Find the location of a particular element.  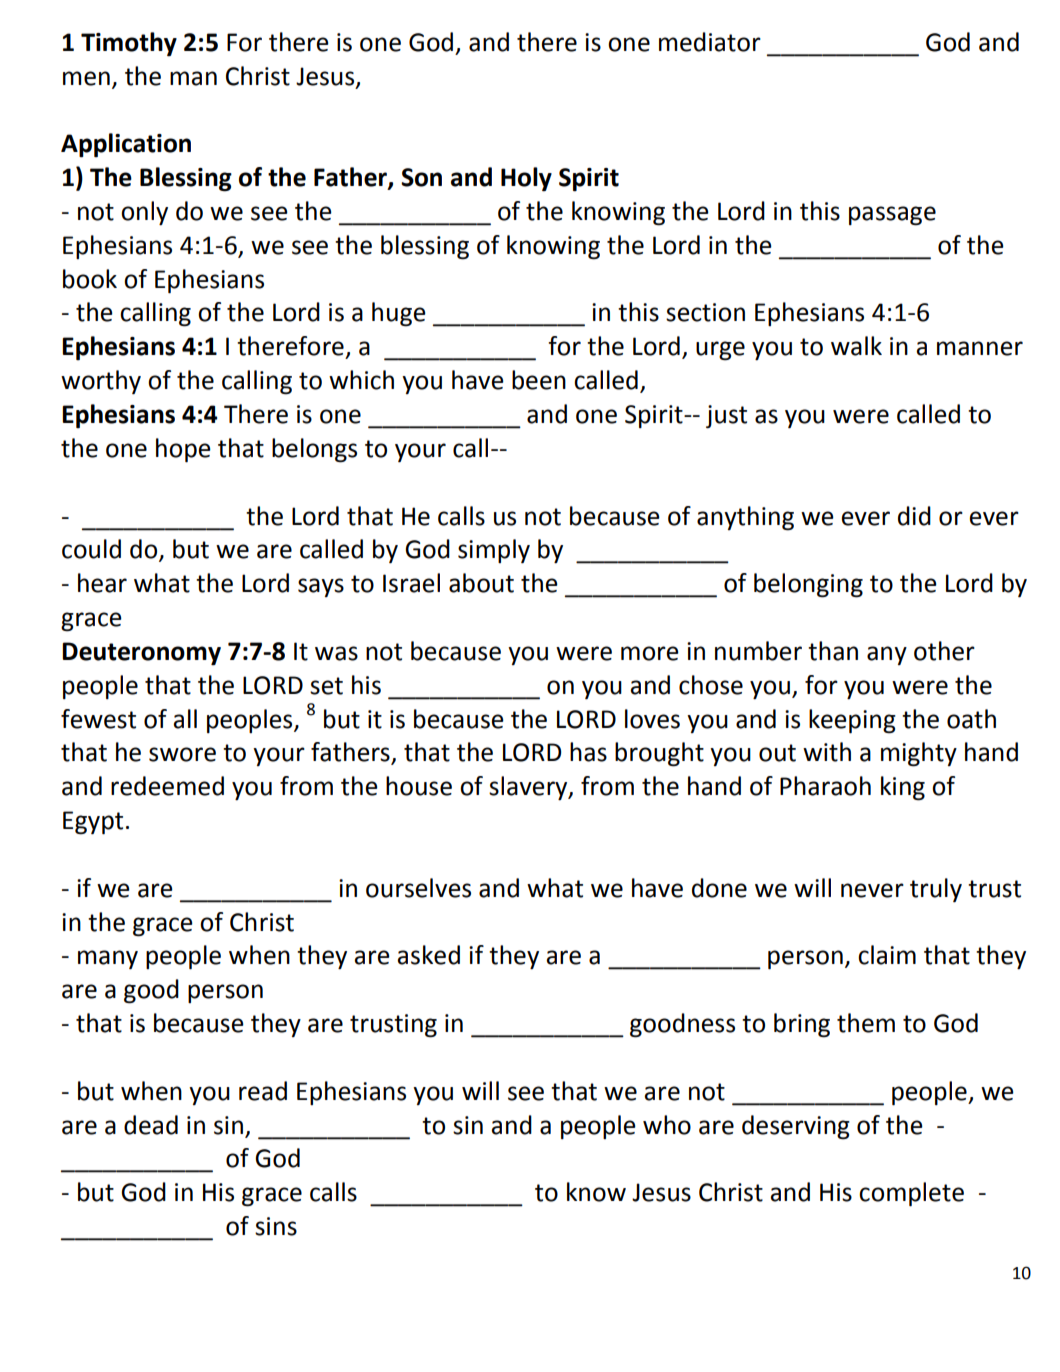

than is located at coordinates (833, 651).
